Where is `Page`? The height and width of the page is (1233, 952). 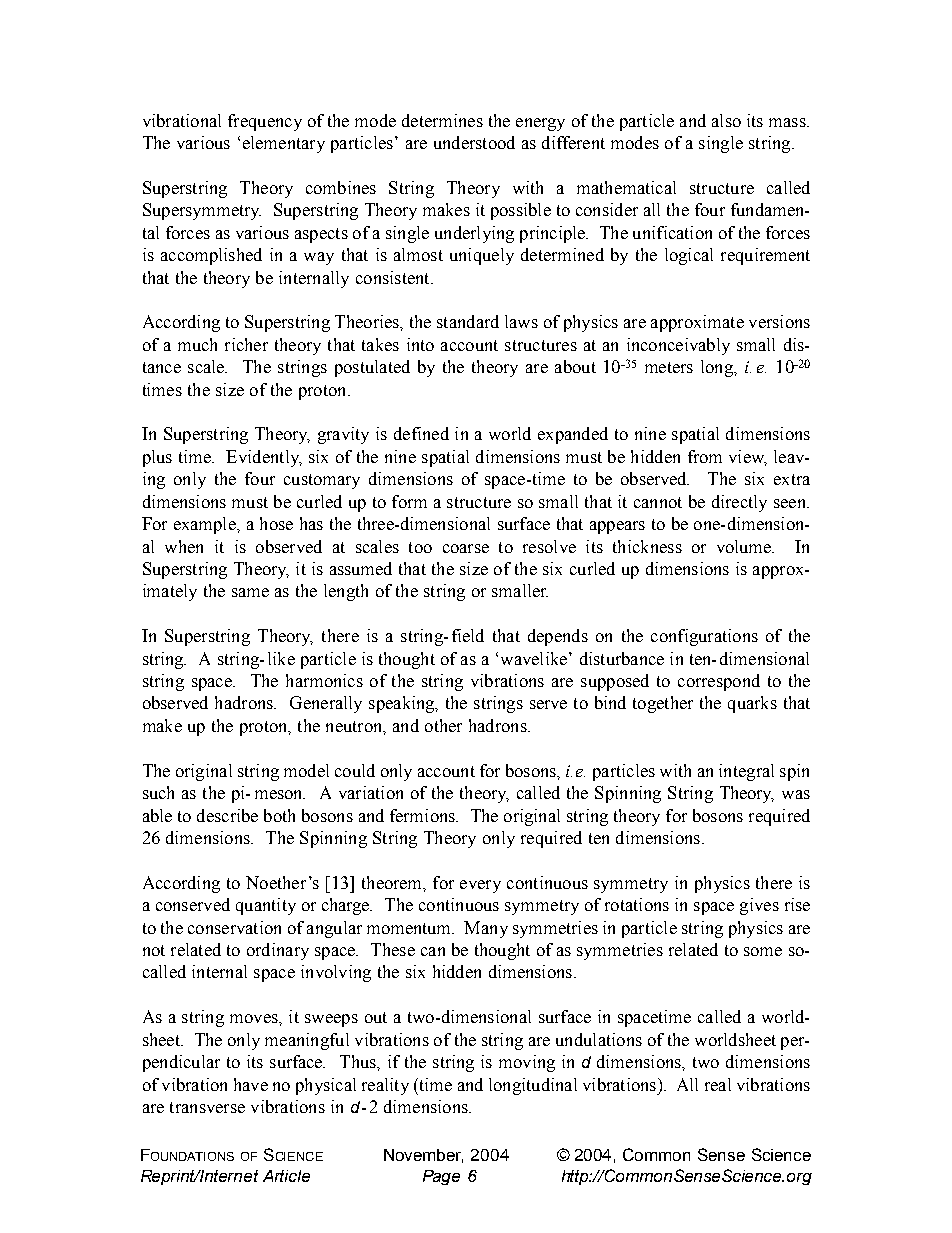
Page is located at coordinates (441, 1177).
